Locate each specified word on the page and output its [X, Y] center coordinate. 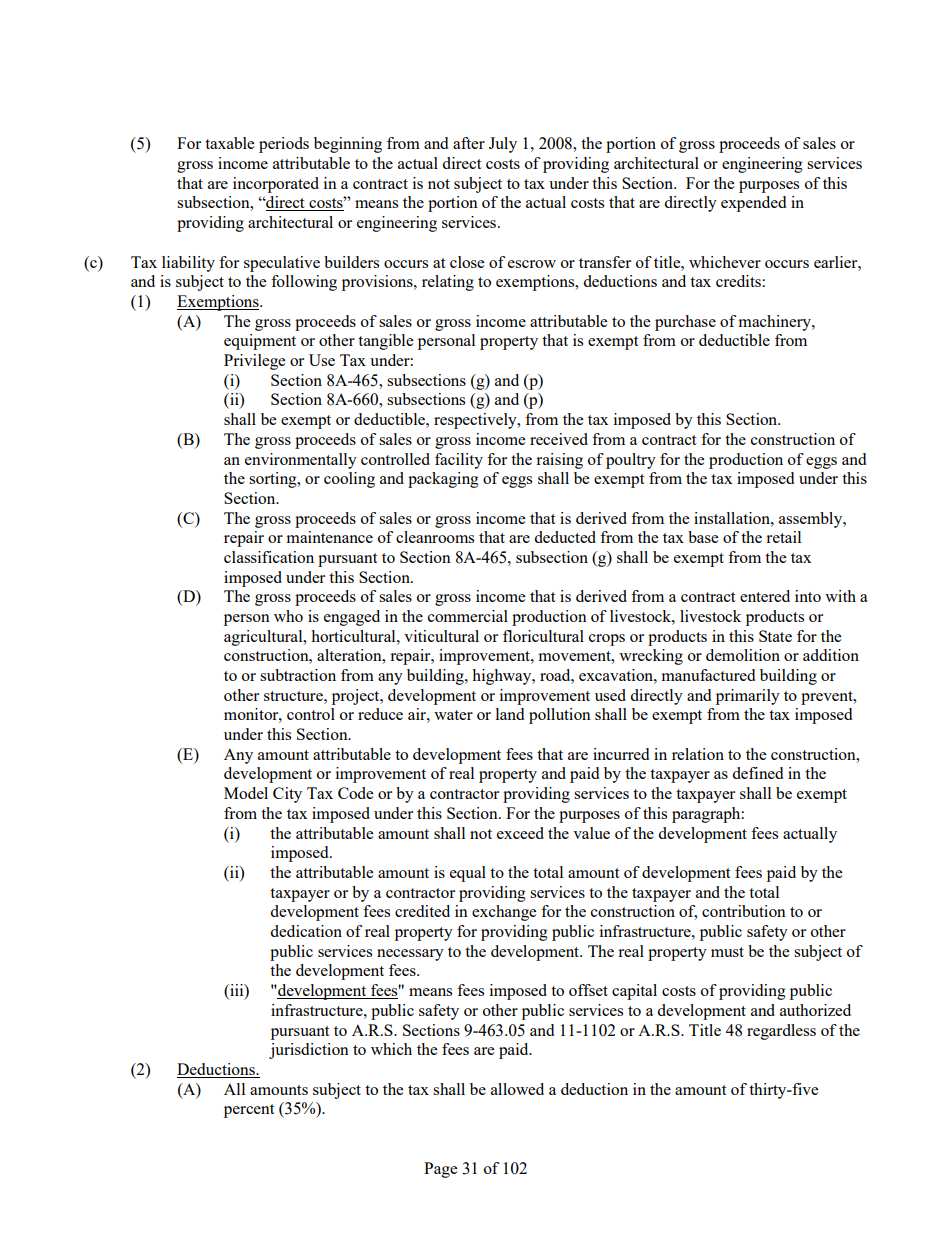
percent [249, 1111]
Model [246, 793]
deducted [565, 537]
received [559, 439]
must [727, 952]
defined [757, 773]
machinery [776, 323]
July [503, 145]
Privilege [254, 362]
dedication [306, 931]
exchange [504, 913]
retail [783, 537]
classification [269, 557]
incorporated [276, 185]
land [510, 714]
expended [753, 204]
